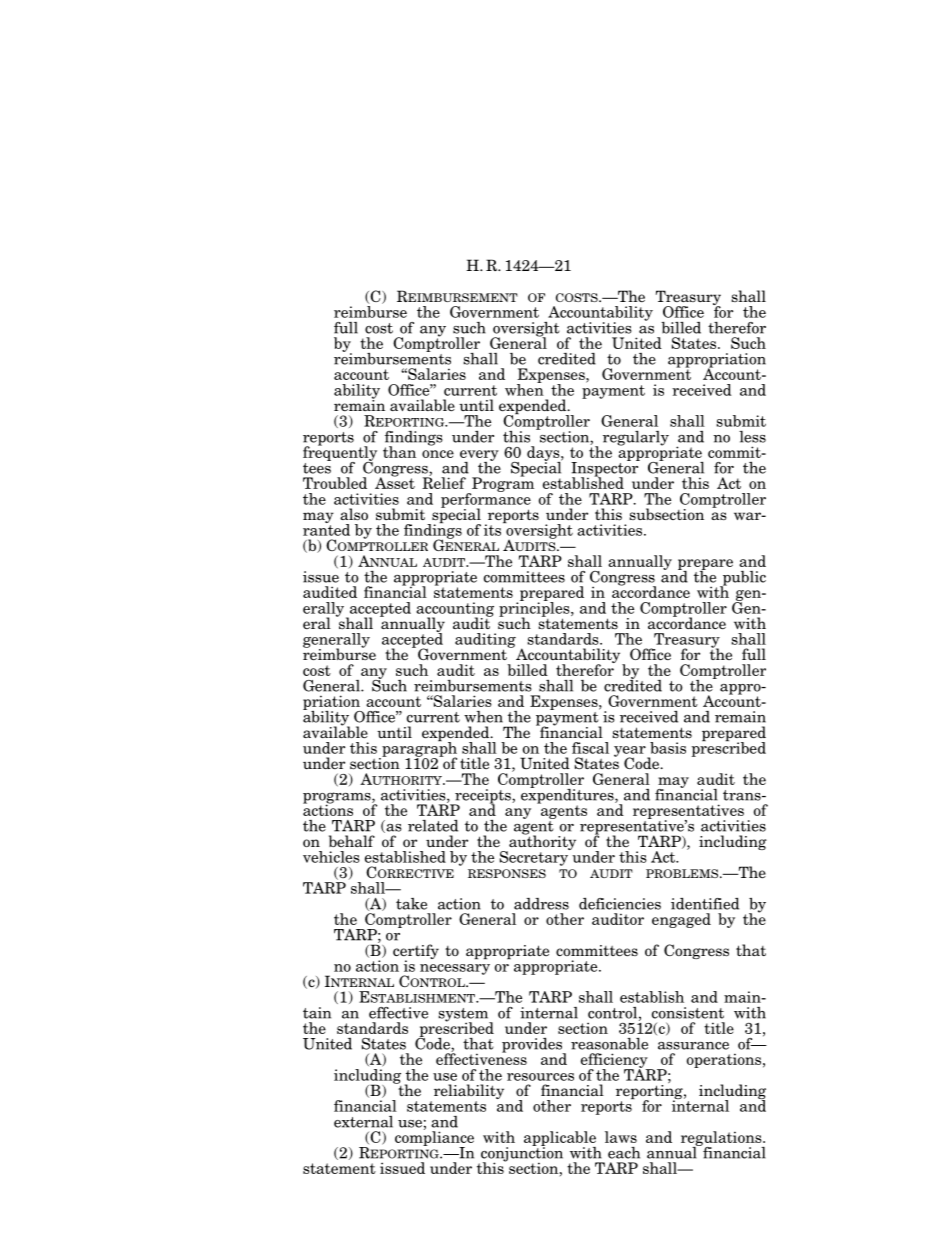  What do you see at coordinates (354, 514) in the screenshot?
I see `also` at bounding box center [354, 514].
